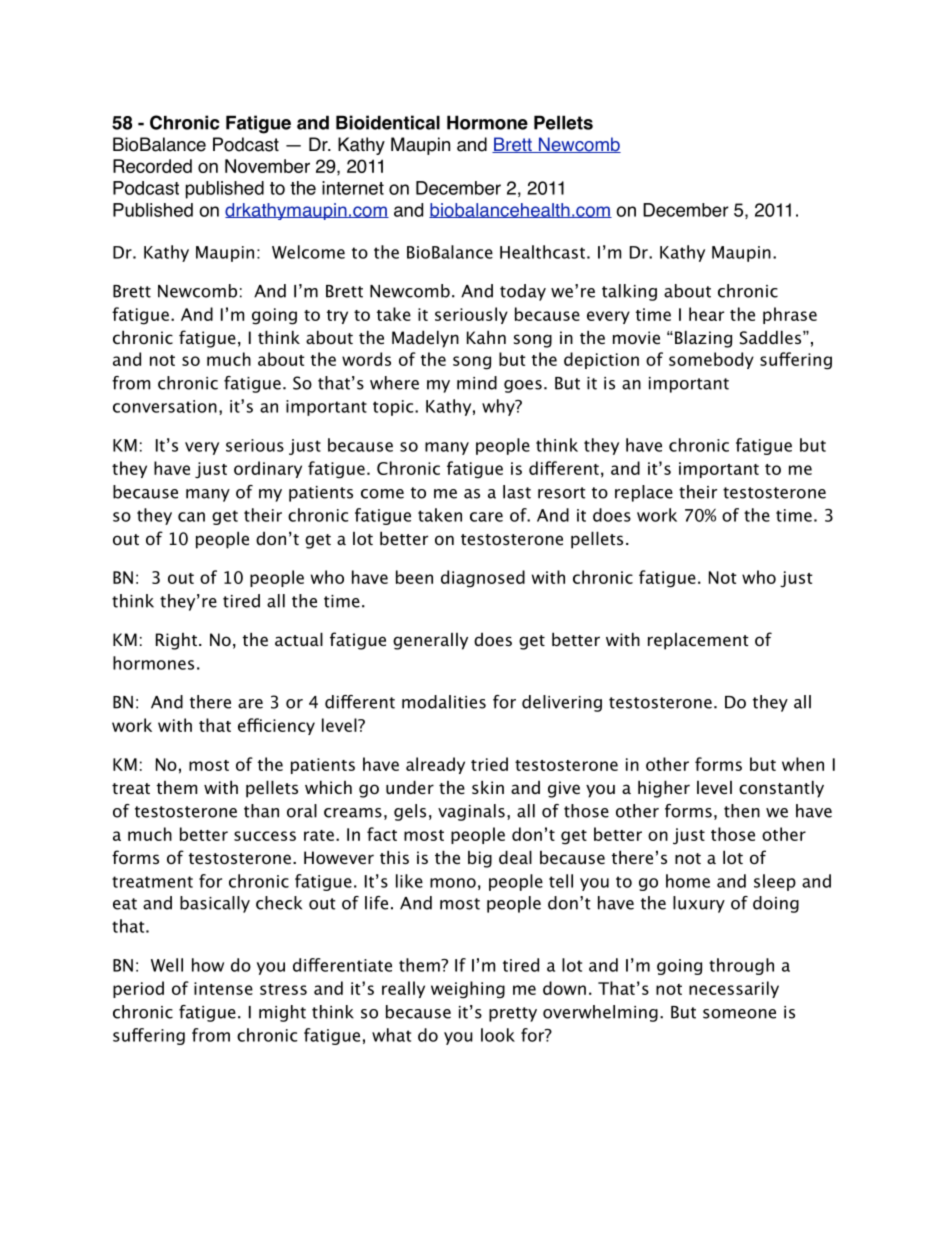 This screenshot has height=1233, width=952. I want to click on resort, so click(562, 493).
